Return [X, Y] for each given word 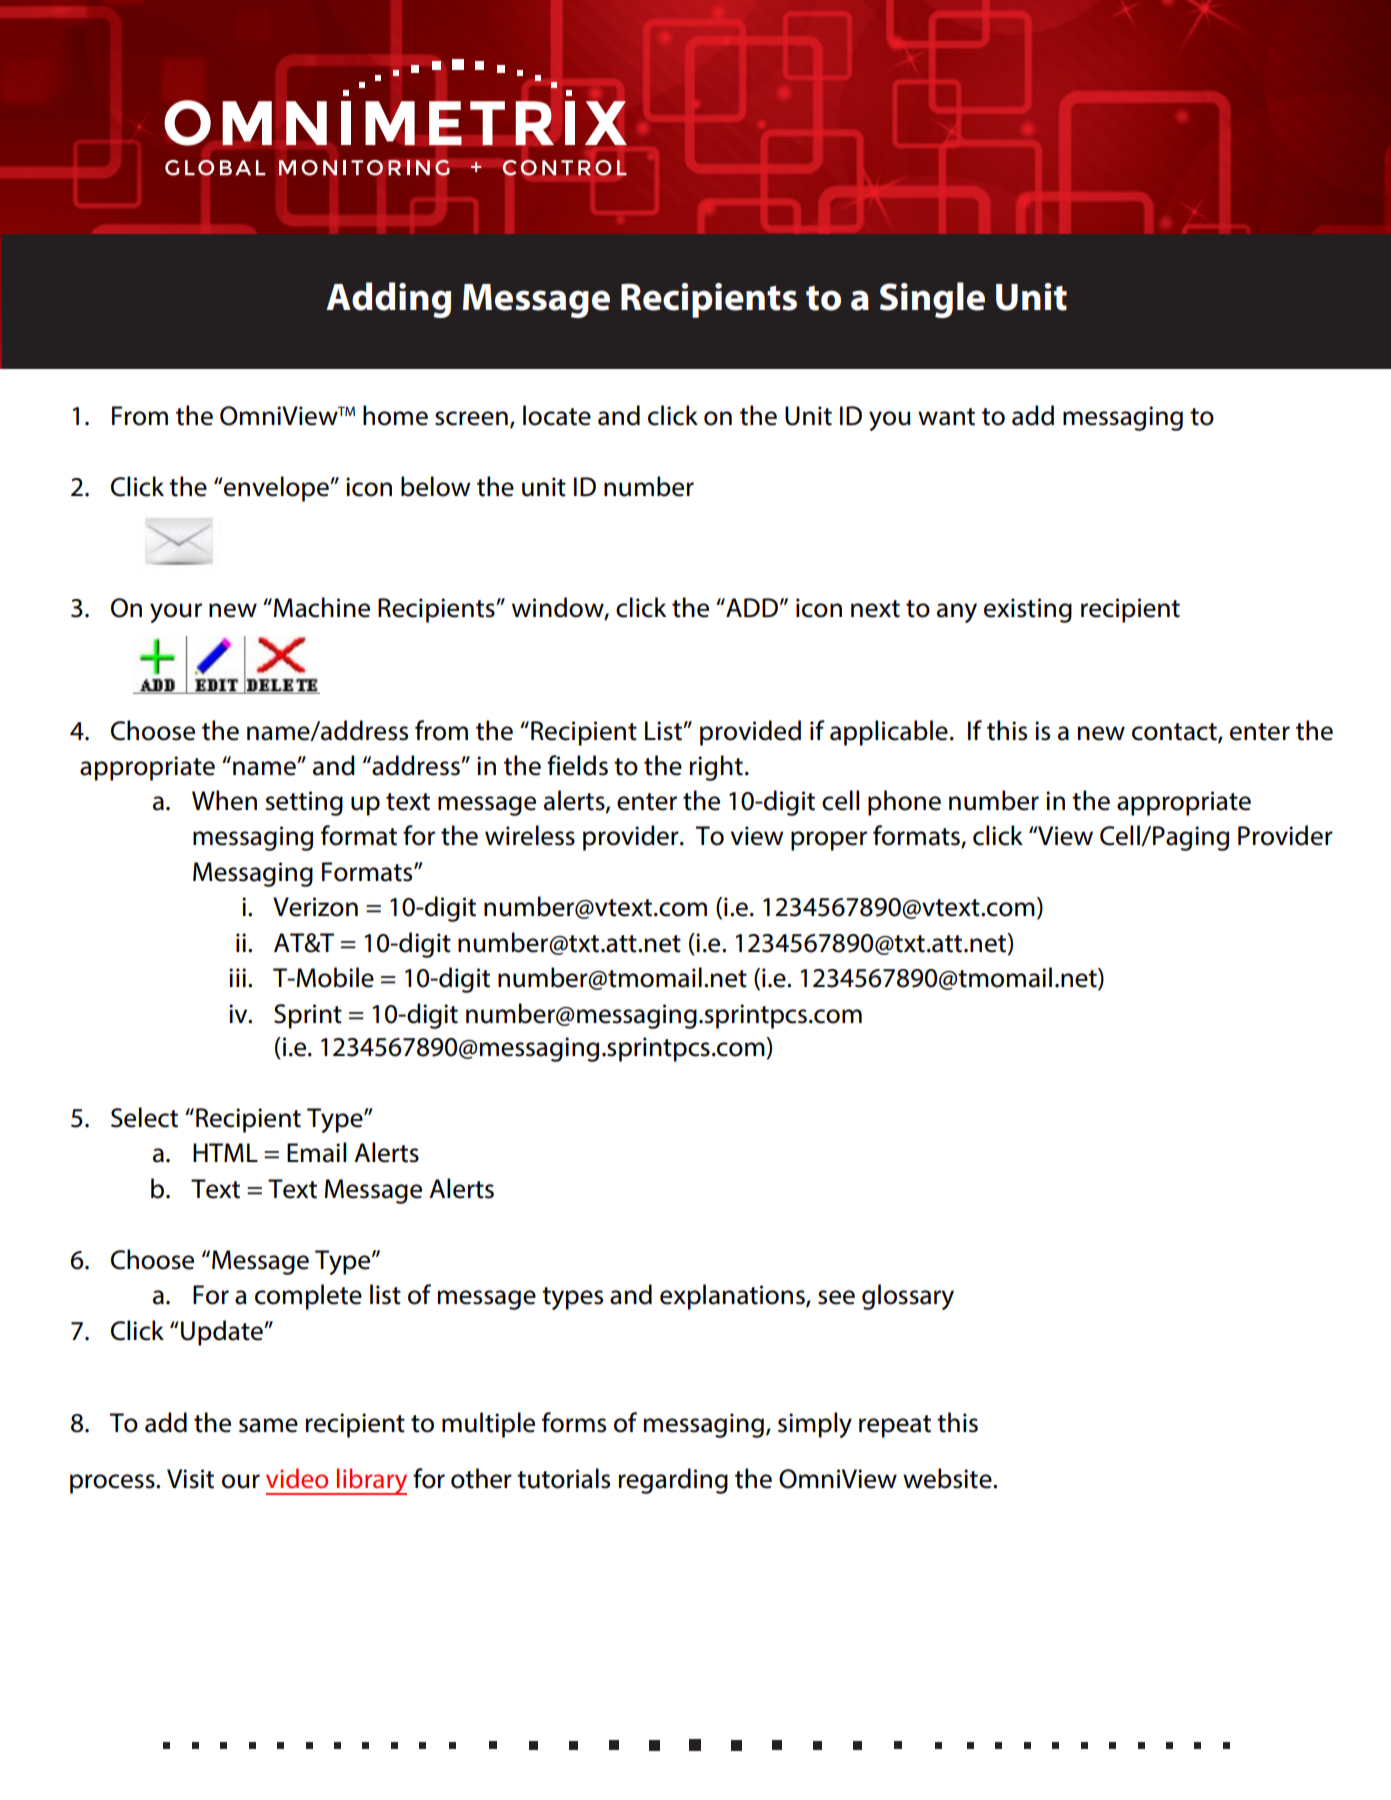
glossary [908, 1297]
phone [904, 803]
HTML [225, 1152]
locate [557, 415]
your [176, 613]
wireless [530, 835]
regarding [673, 1481]
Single [932, 300]
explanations [733, 1297]
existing [1028, 610]
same [268, 1425]
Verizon [315, 907]
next [875, 609]
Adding [388, 300]
